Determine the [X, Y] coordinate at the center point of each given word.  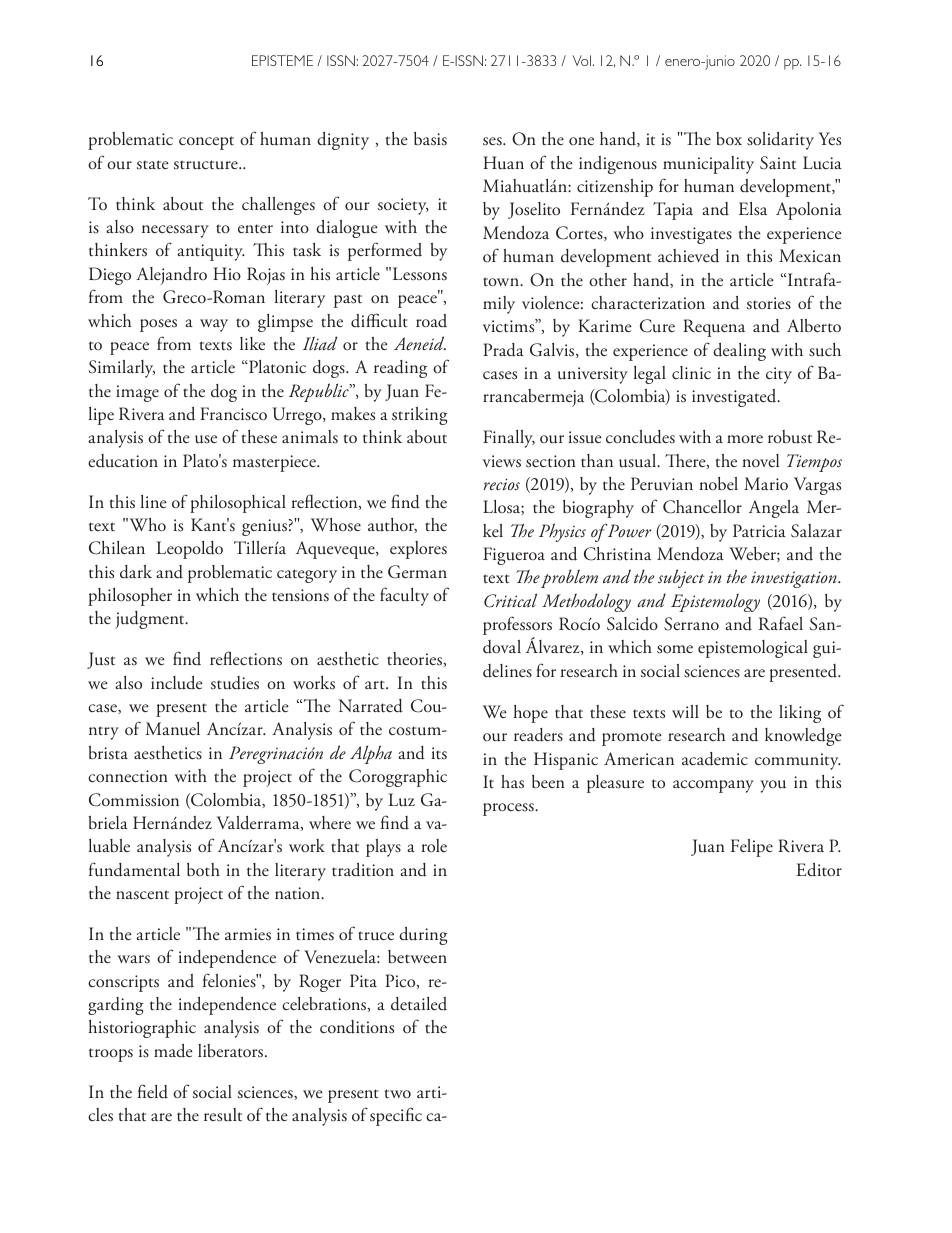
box [729, 138]
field [153, 1091]
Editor [819, 870]
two [397, 1093]
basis [430, 139]
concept [206, 143]
